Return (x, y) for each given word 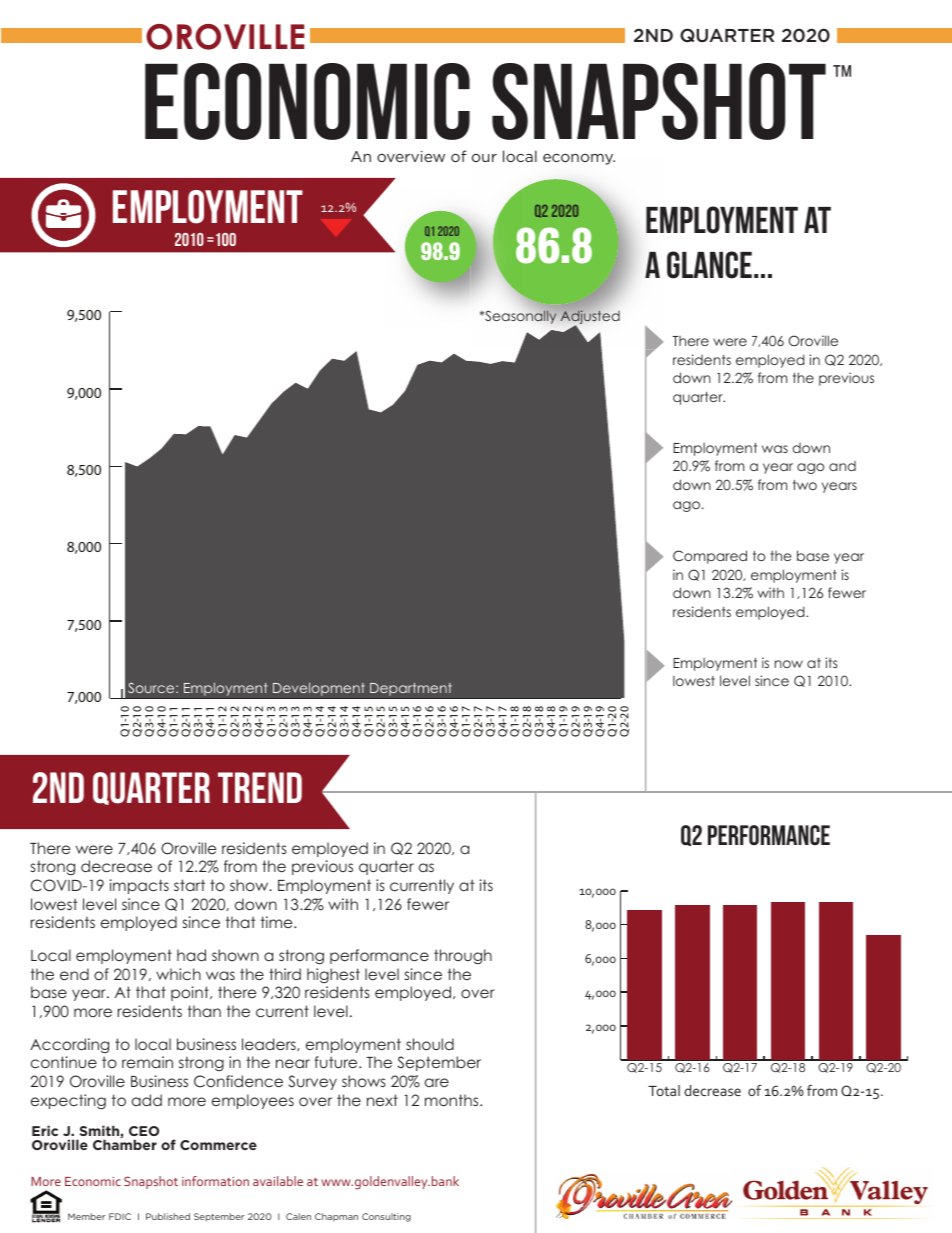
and (842, 466)
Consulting (386, 1217)
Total (664, 1090)
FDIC (120, 1216)
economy (579, 159)
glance (709, 265)
